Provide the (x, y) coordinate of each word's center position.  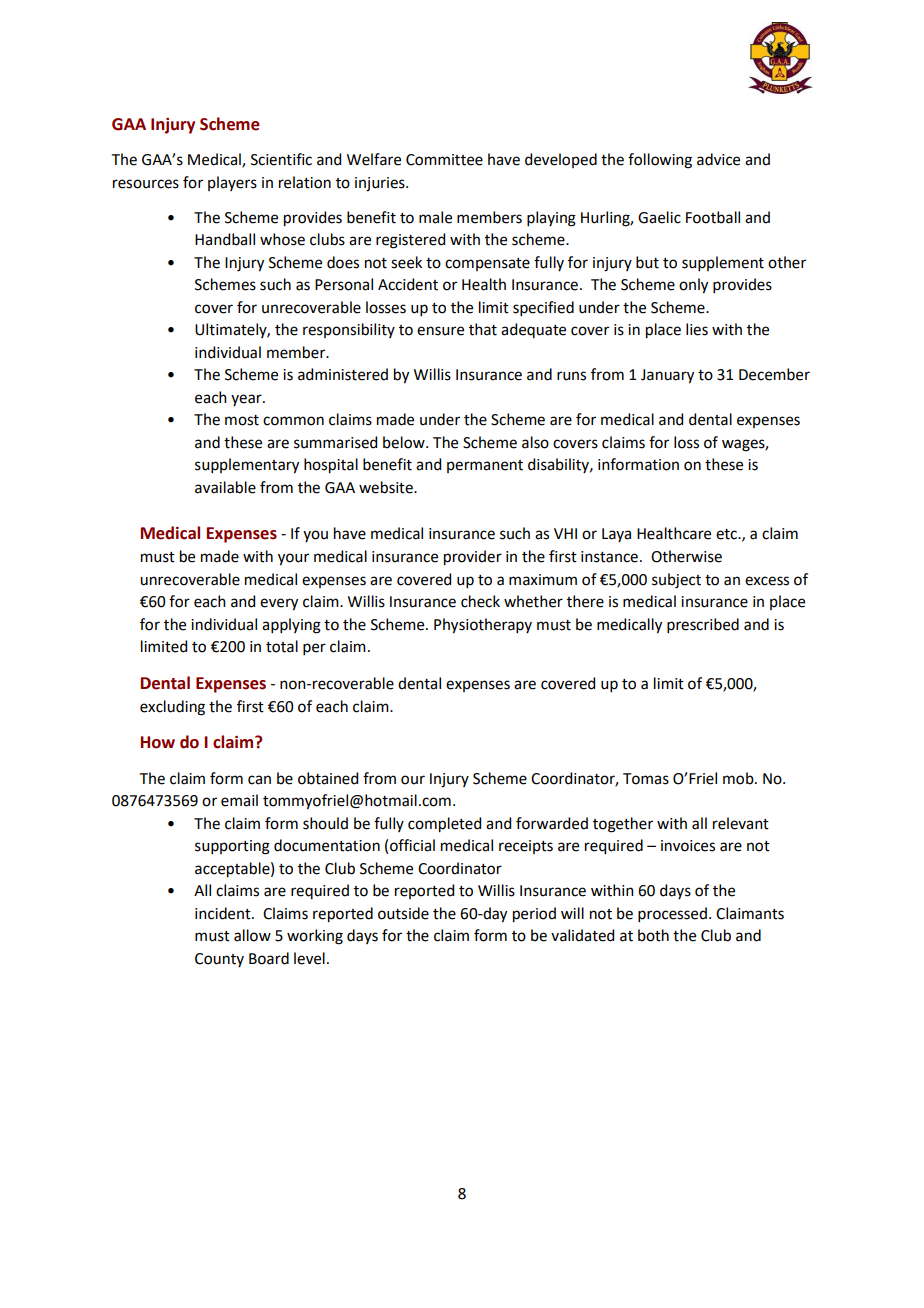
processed (672, 914)
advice (718, 159)
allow (252, 935)
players (232, 183)
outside (403, 913)
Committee (444, 160)
